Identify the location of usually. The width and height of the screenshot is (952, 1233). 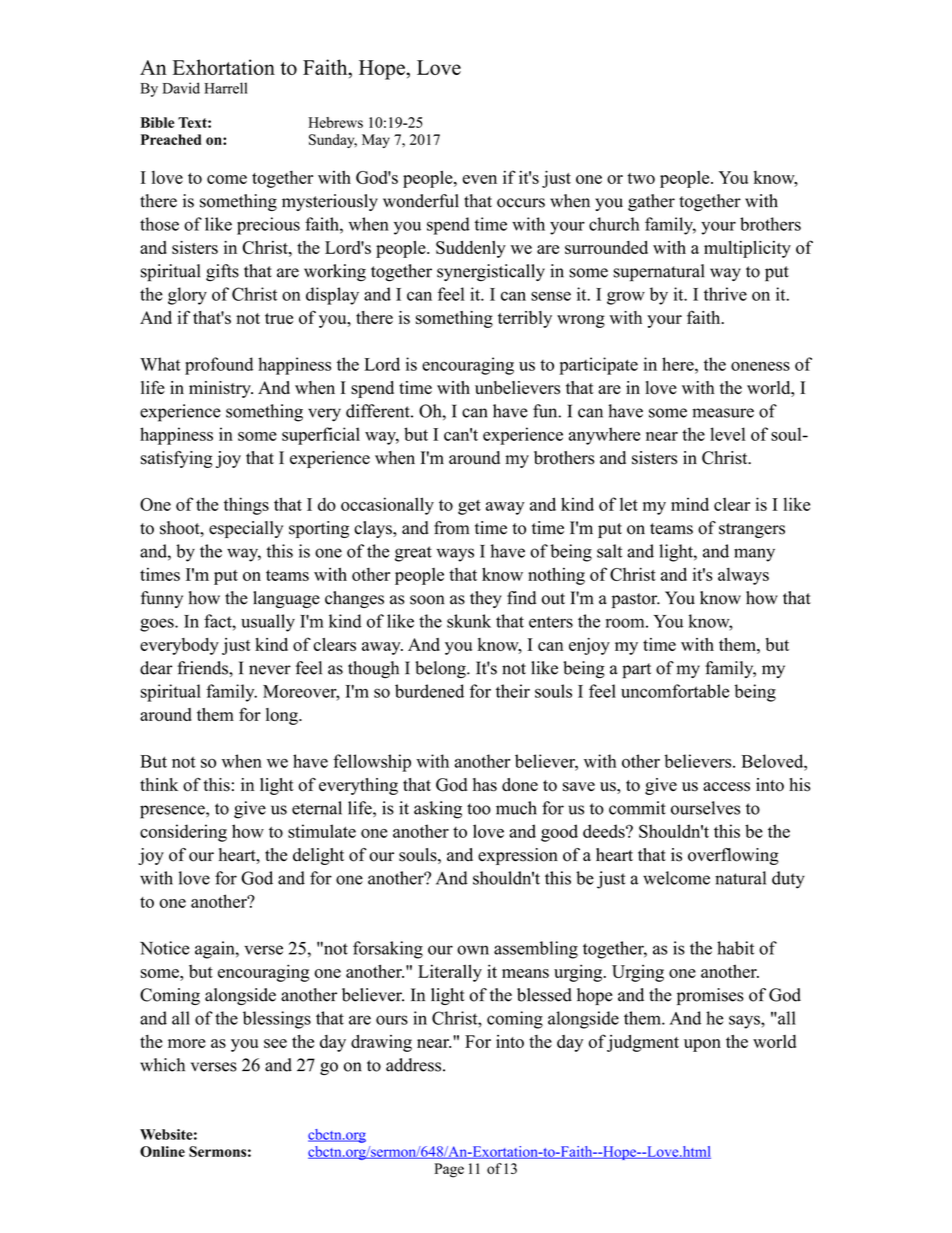
(268, 623).
